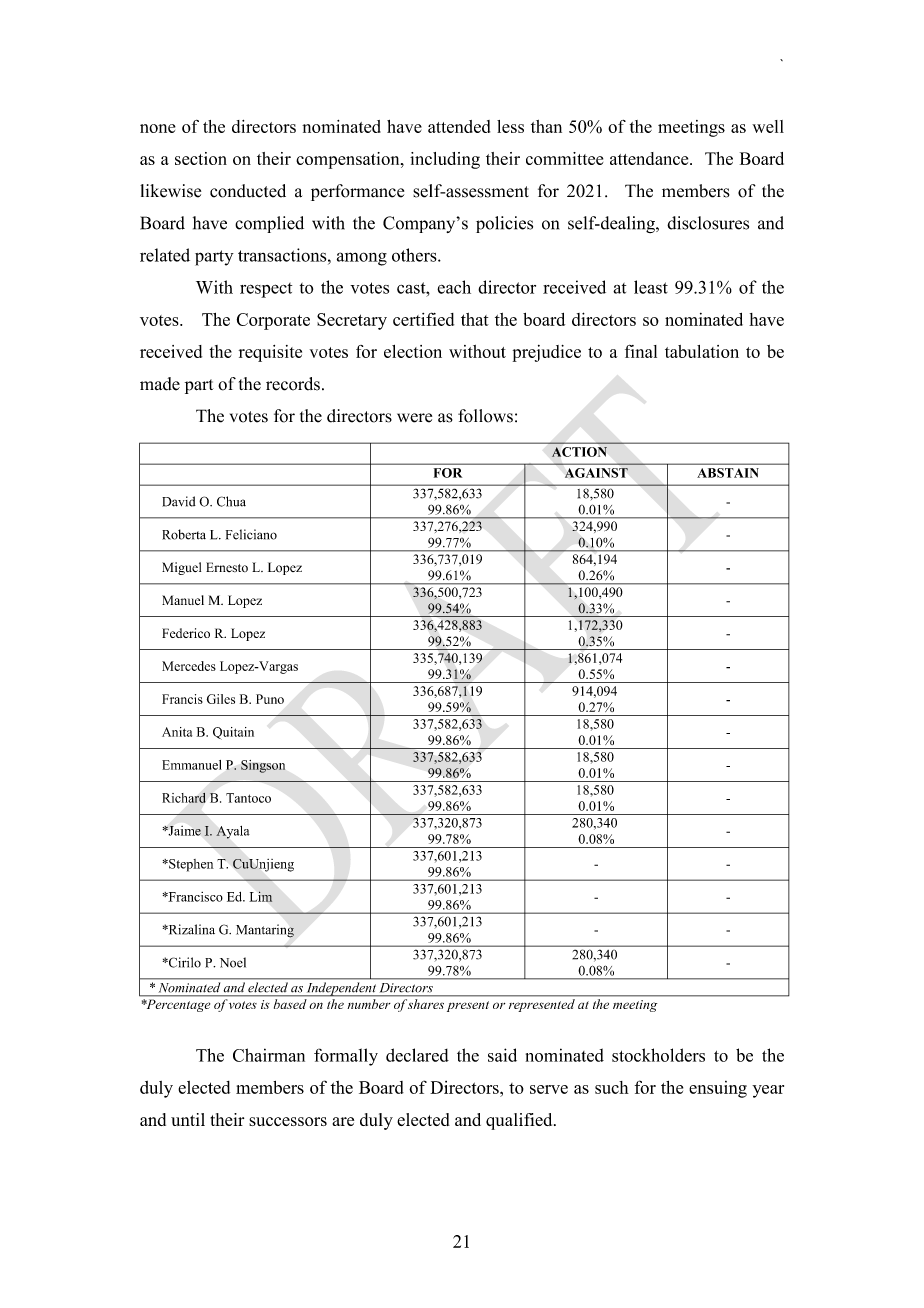 Image resolution: width=924 pixels, height=1308 pixels. I want to click on shares, so click(426, 1004).
